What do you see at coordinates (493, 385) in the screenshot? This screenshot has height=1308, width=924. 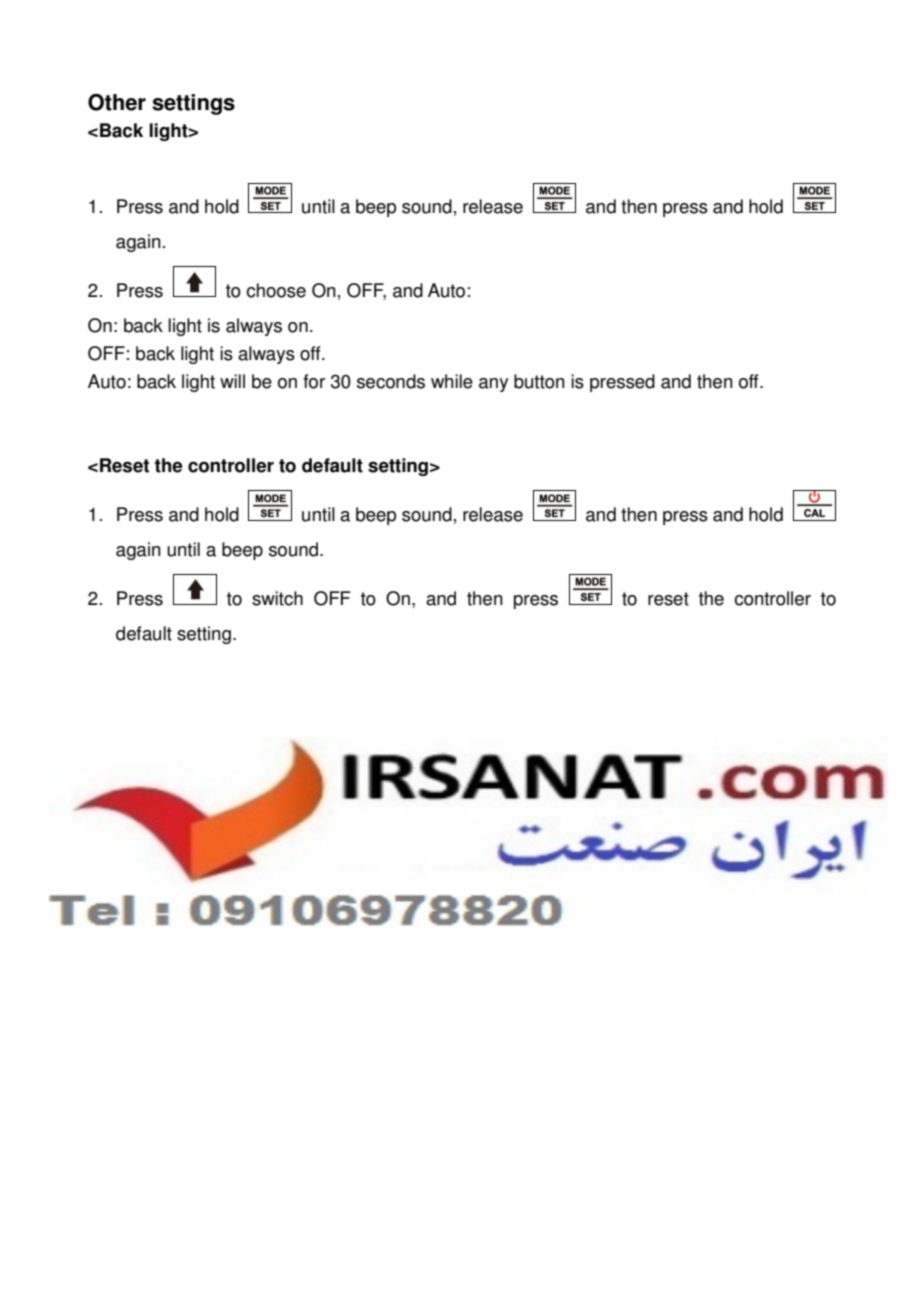 I see `any` at bounding box center [493, 385].
